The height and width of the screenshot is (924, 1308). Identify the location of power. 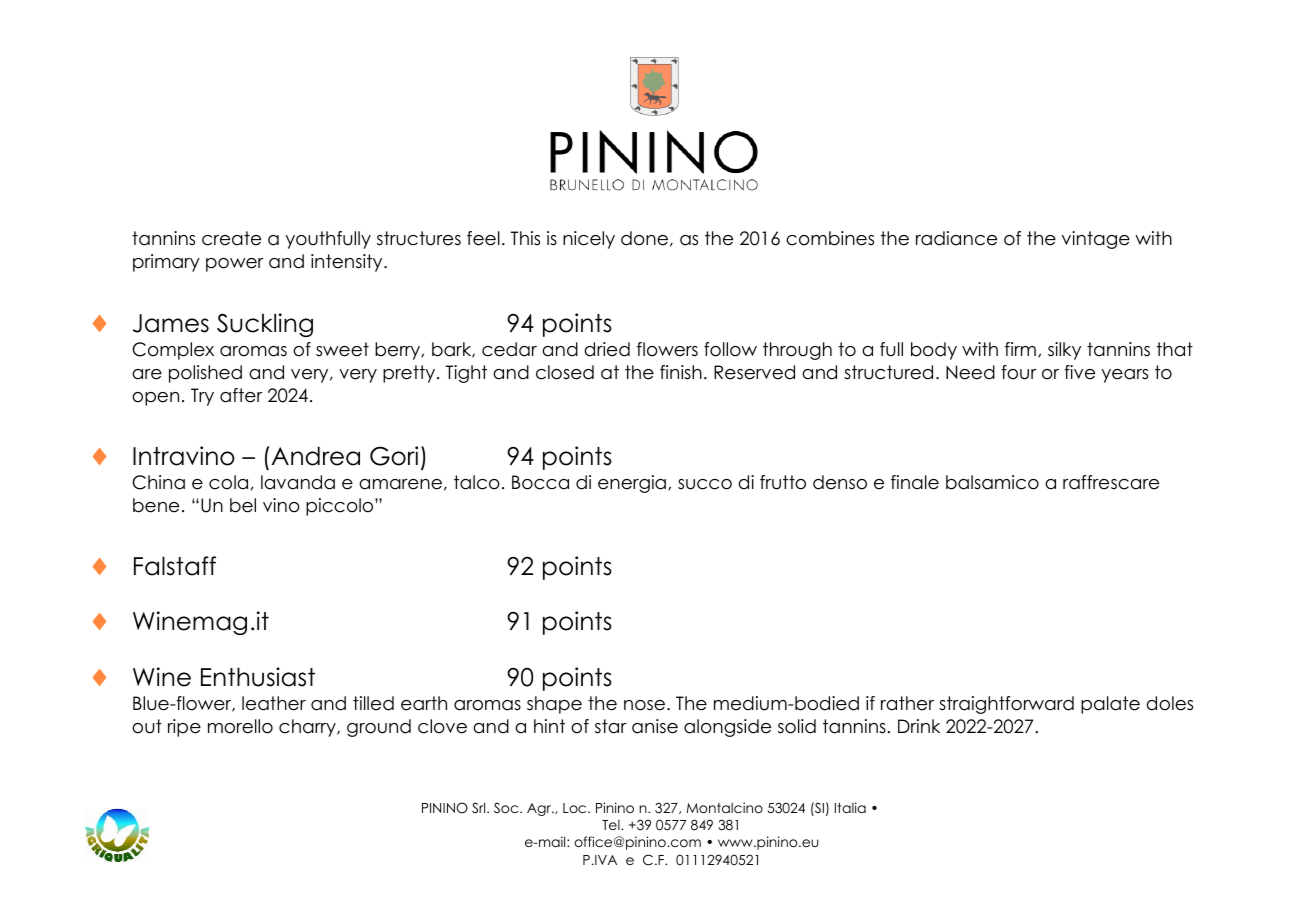
(235, 265).
